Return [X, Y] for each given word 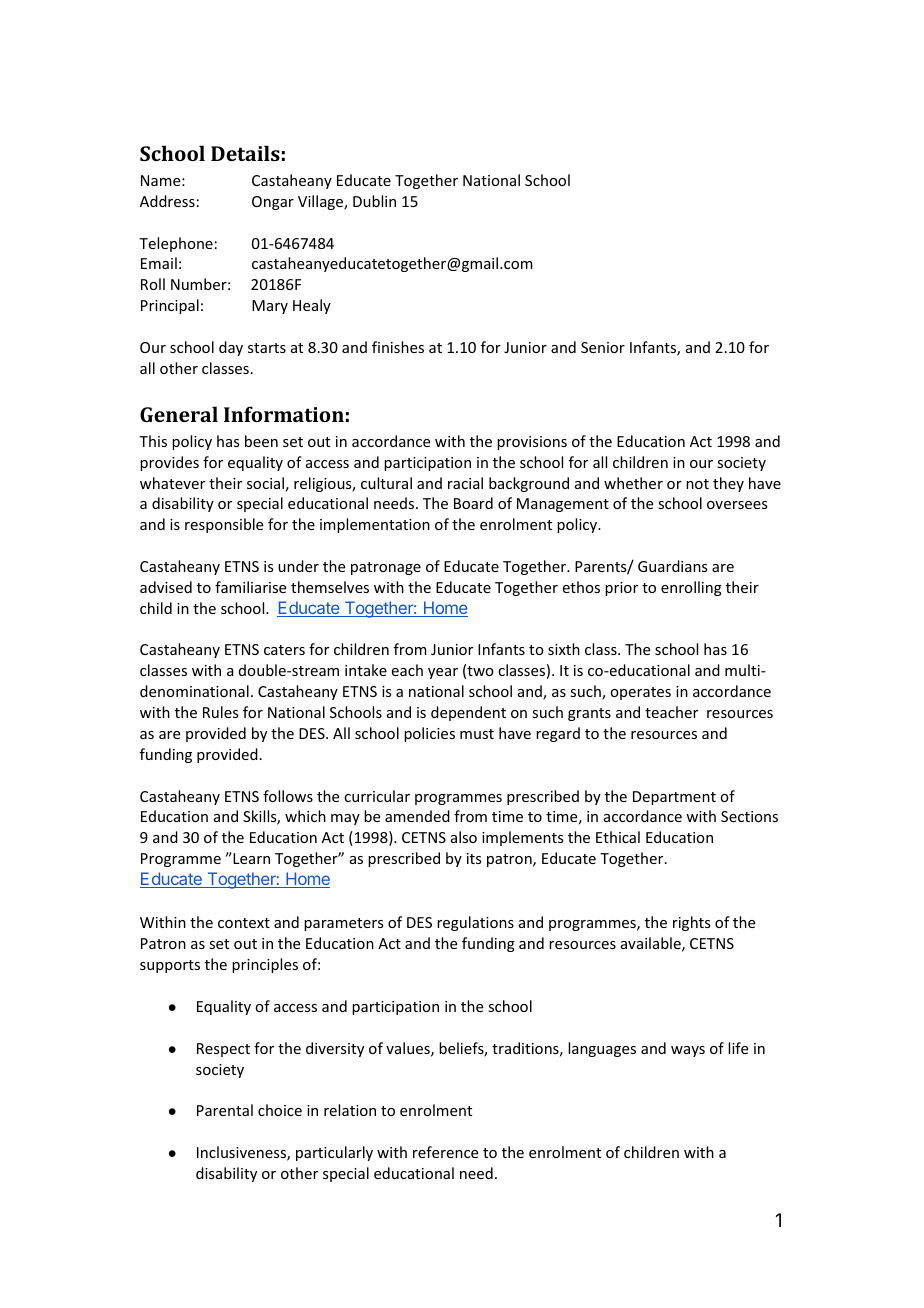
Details [245, 153]
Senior [603, 347]
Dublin [374, 201]
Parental [225, 1110]
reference [445, 1152]
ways [688, 1051]
